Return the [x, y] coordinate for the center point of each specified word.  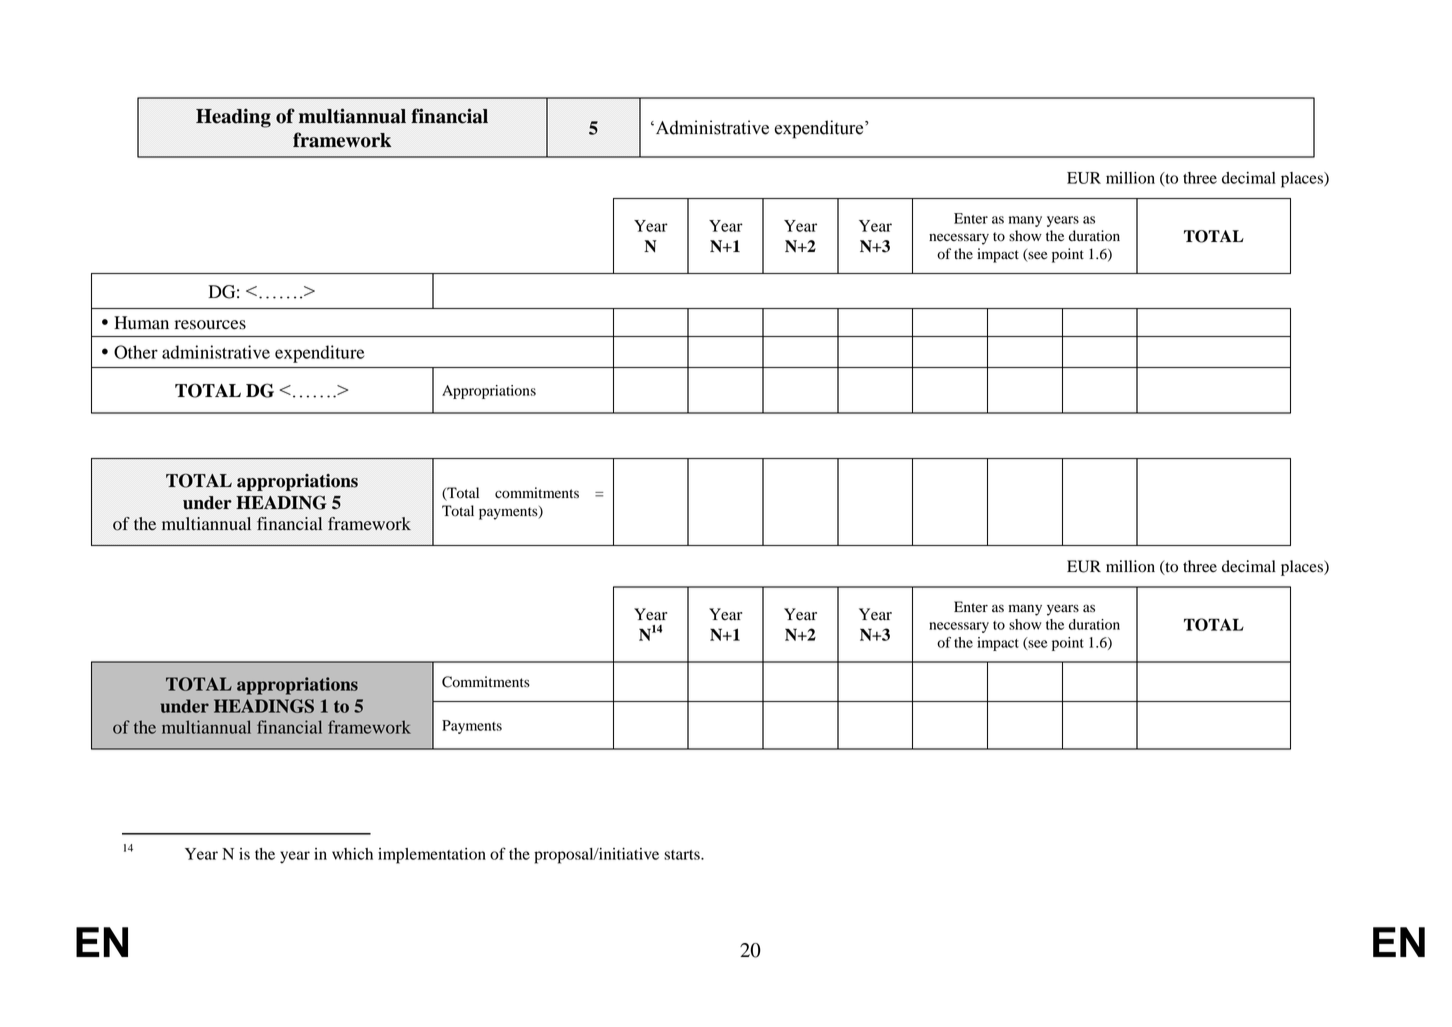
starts [683, 855]
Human [141, 323]
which [352, 854]
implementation [432, 856]
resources [210, 325]
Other [136, 352]
